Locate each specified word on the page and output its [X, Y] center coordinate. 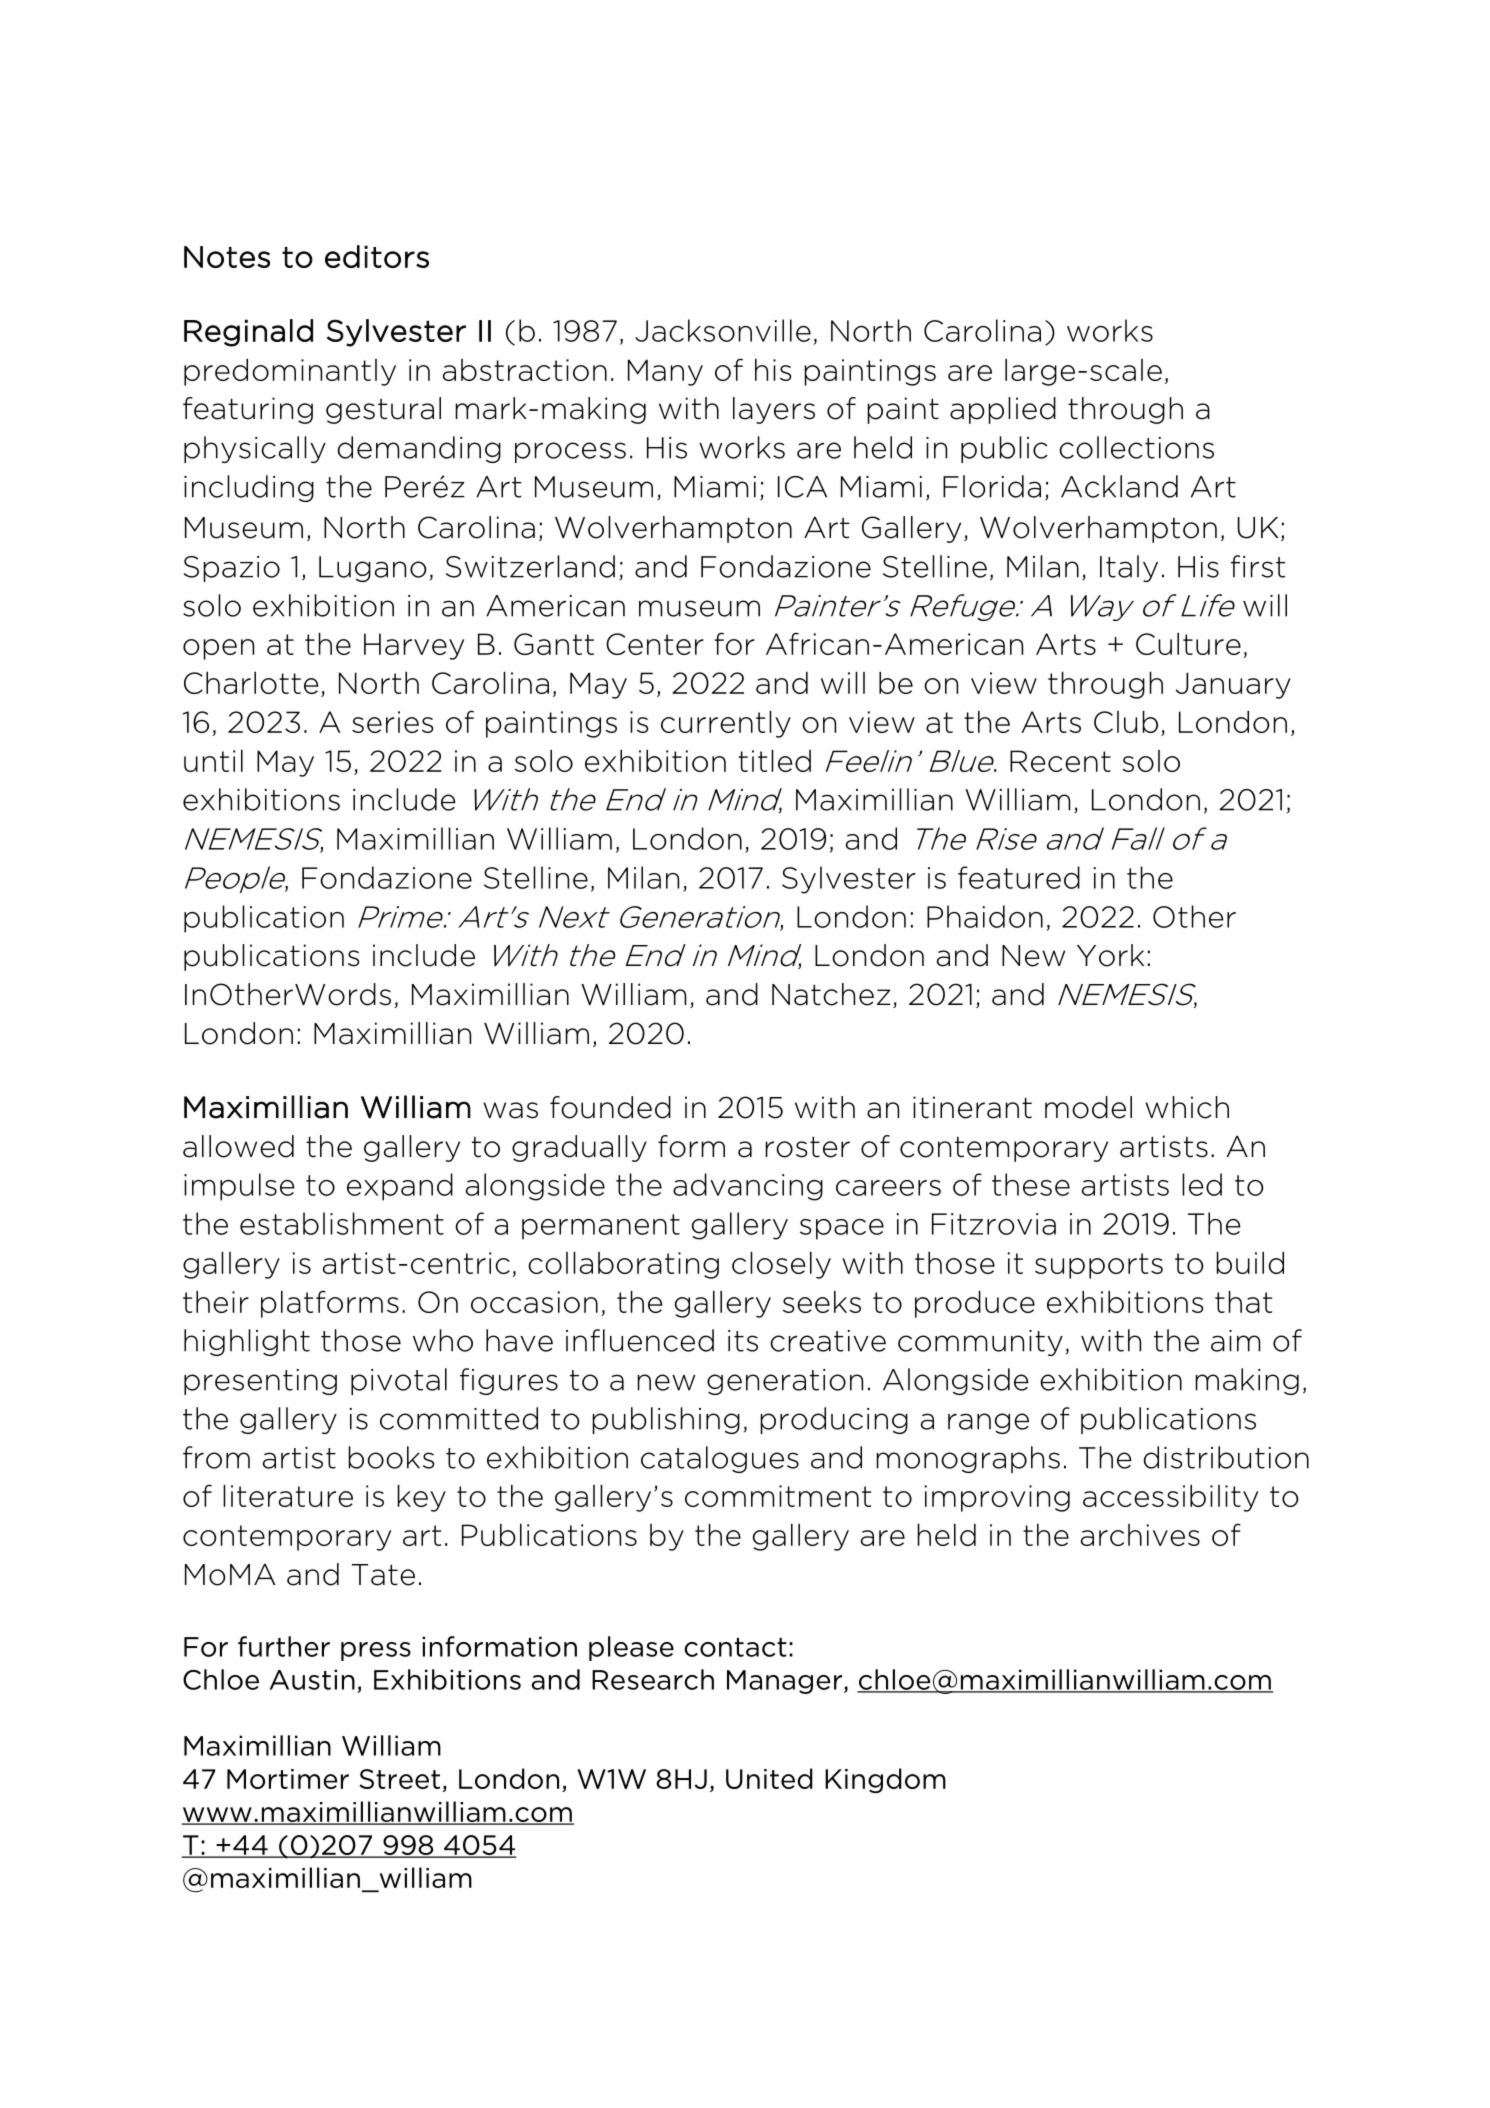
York [1110, 955]
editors [377, 256]
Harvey [414, 646]
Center [655, 644]
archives [1140, 1535]
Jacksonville [723, 330]
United [769, 1778]
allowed [238, 1146]
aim [1236, 1341]
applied [1003, 410]
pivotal [399, 1381]
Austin [312, 1679]
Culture [1188, 644]
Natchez [831, 994]
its [743, 1341]
